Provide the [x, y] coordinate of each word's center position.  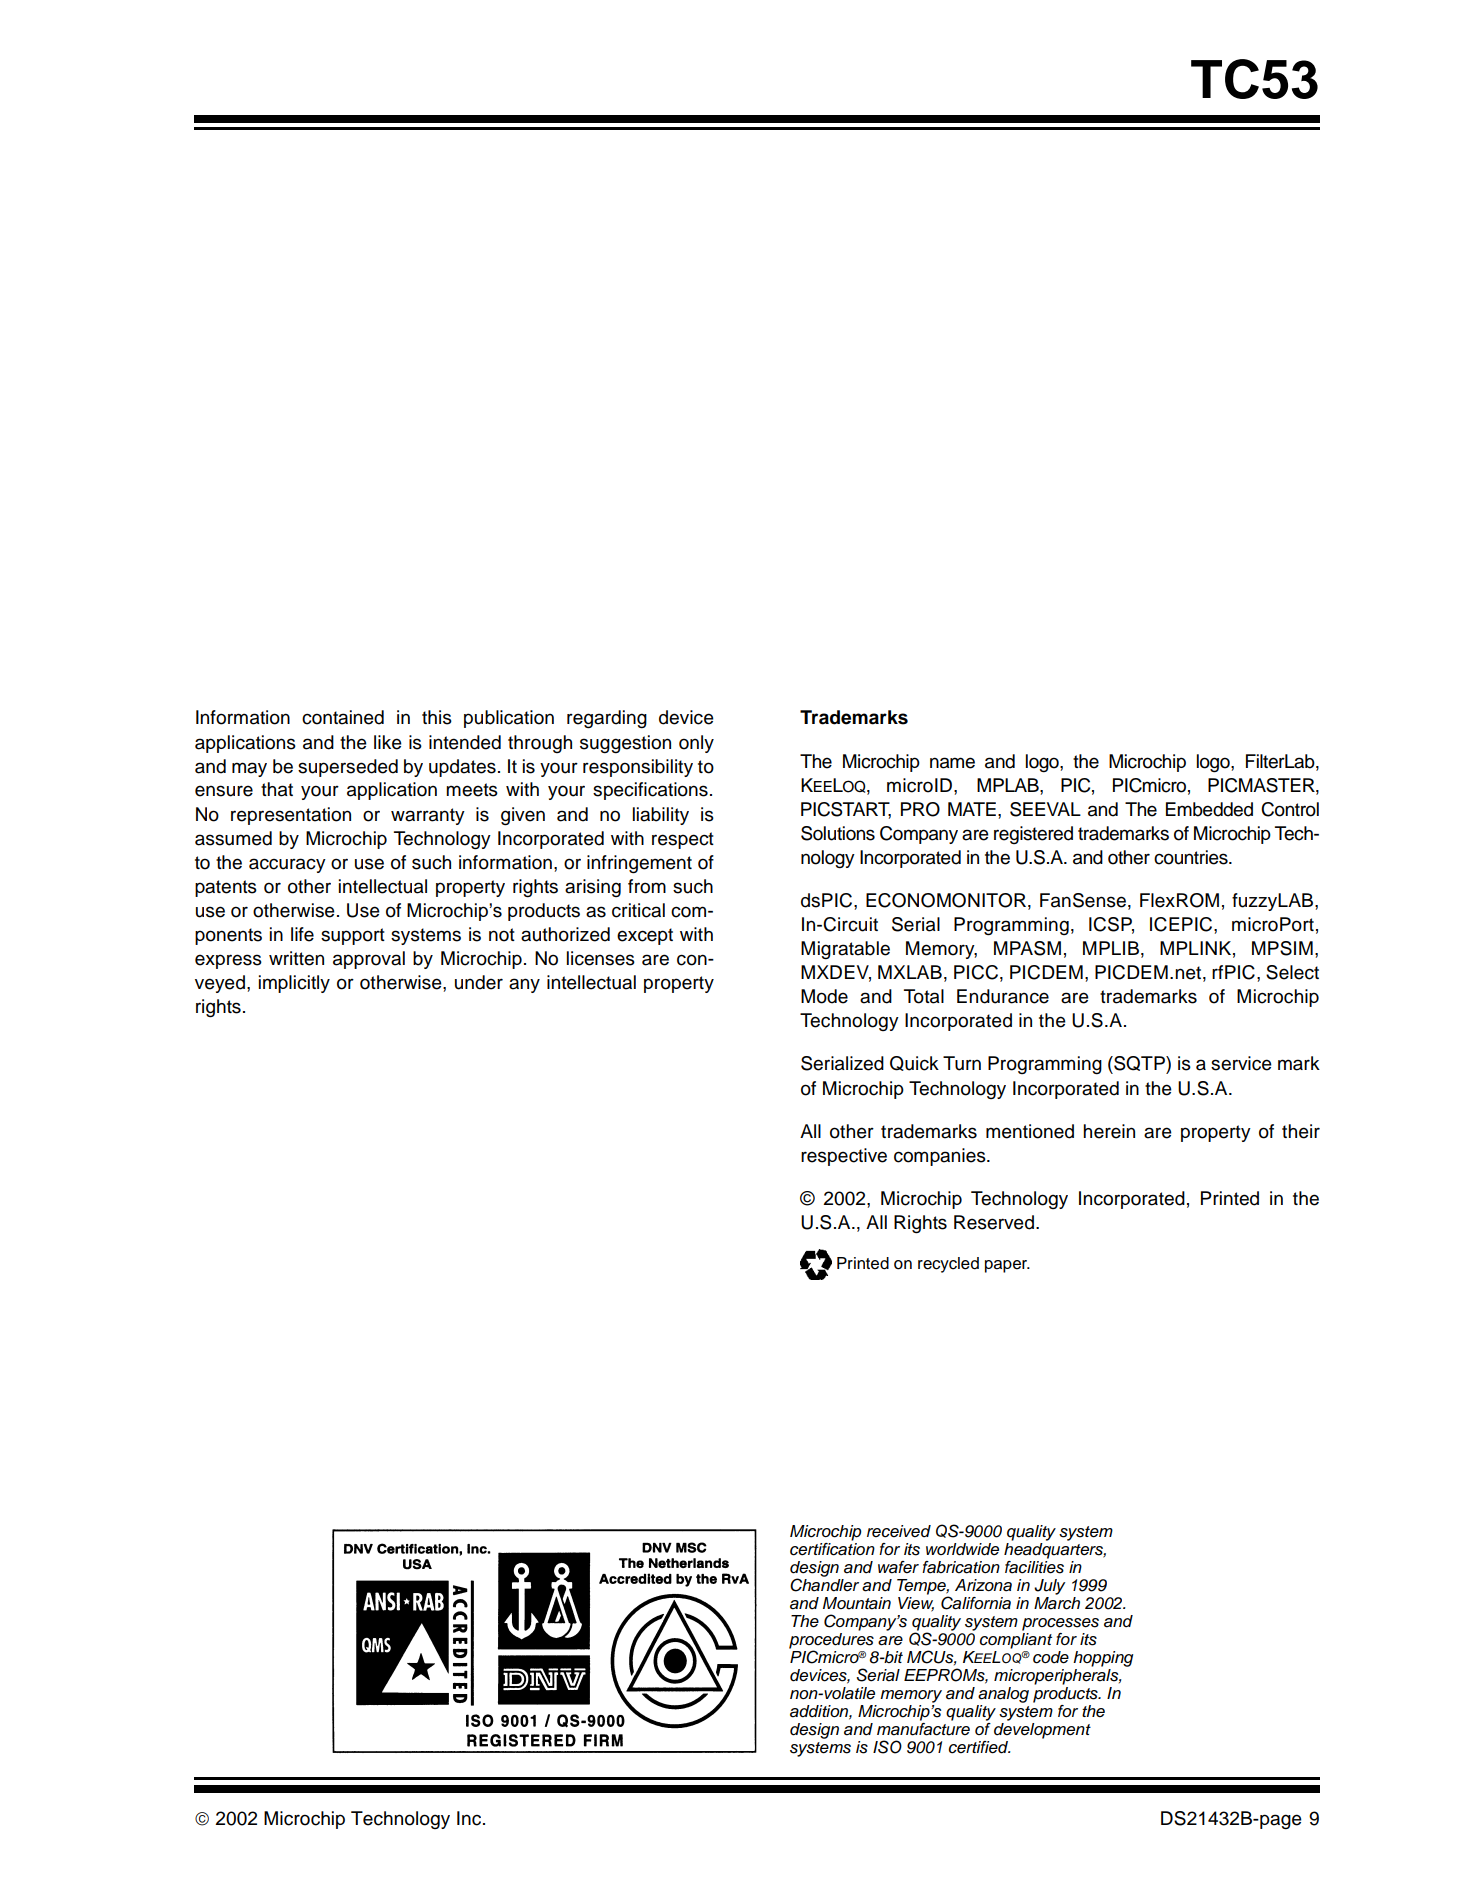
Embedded [1209, 809]
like [388, 742]
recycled [948, 1265]
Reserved [995, 1222]
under [479, 982]
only [696, 744]
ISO [887, 1747]
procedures [831, 1642]
